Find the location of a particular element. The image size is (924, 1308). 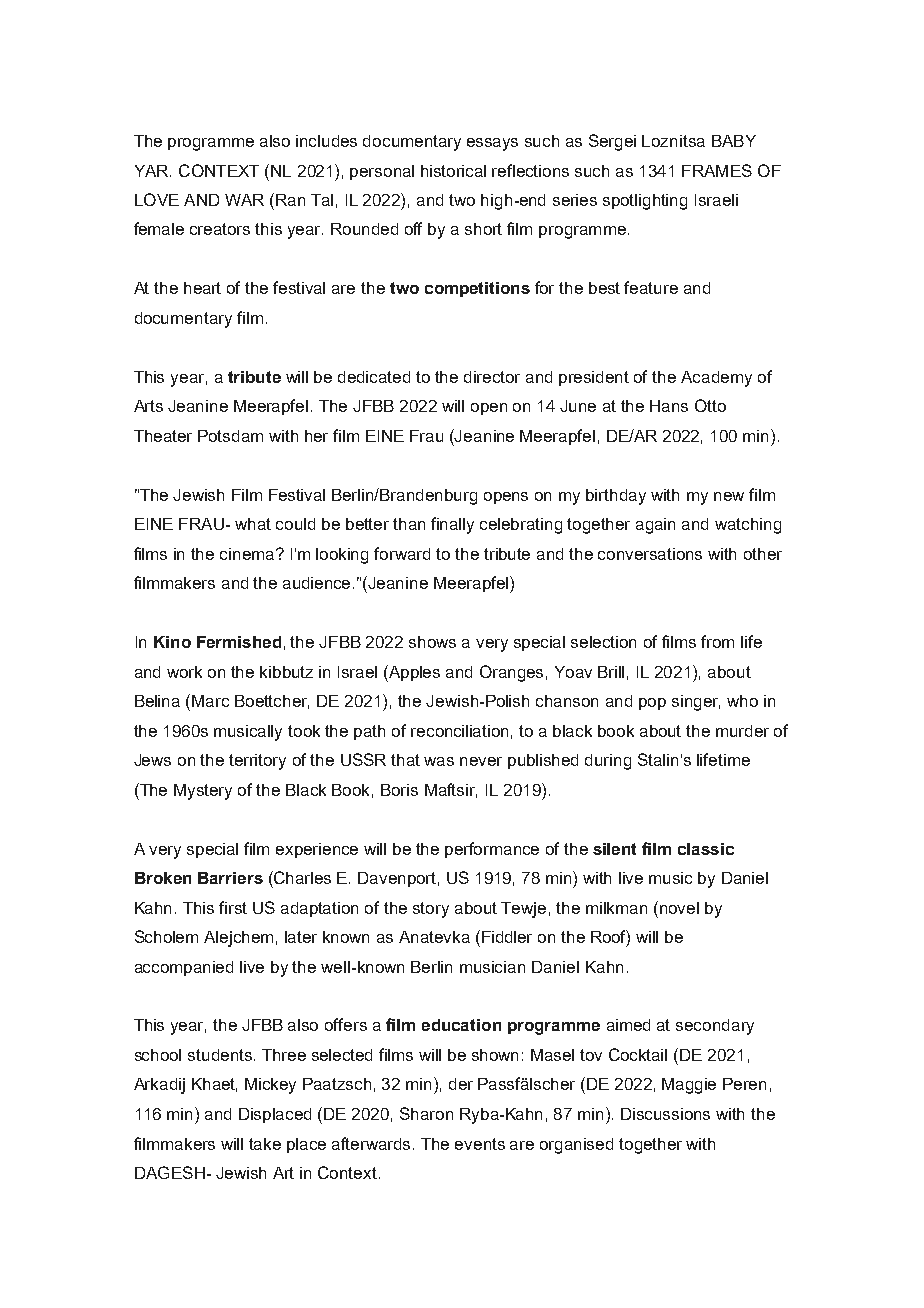

story is located at coordinates (431, 910).
